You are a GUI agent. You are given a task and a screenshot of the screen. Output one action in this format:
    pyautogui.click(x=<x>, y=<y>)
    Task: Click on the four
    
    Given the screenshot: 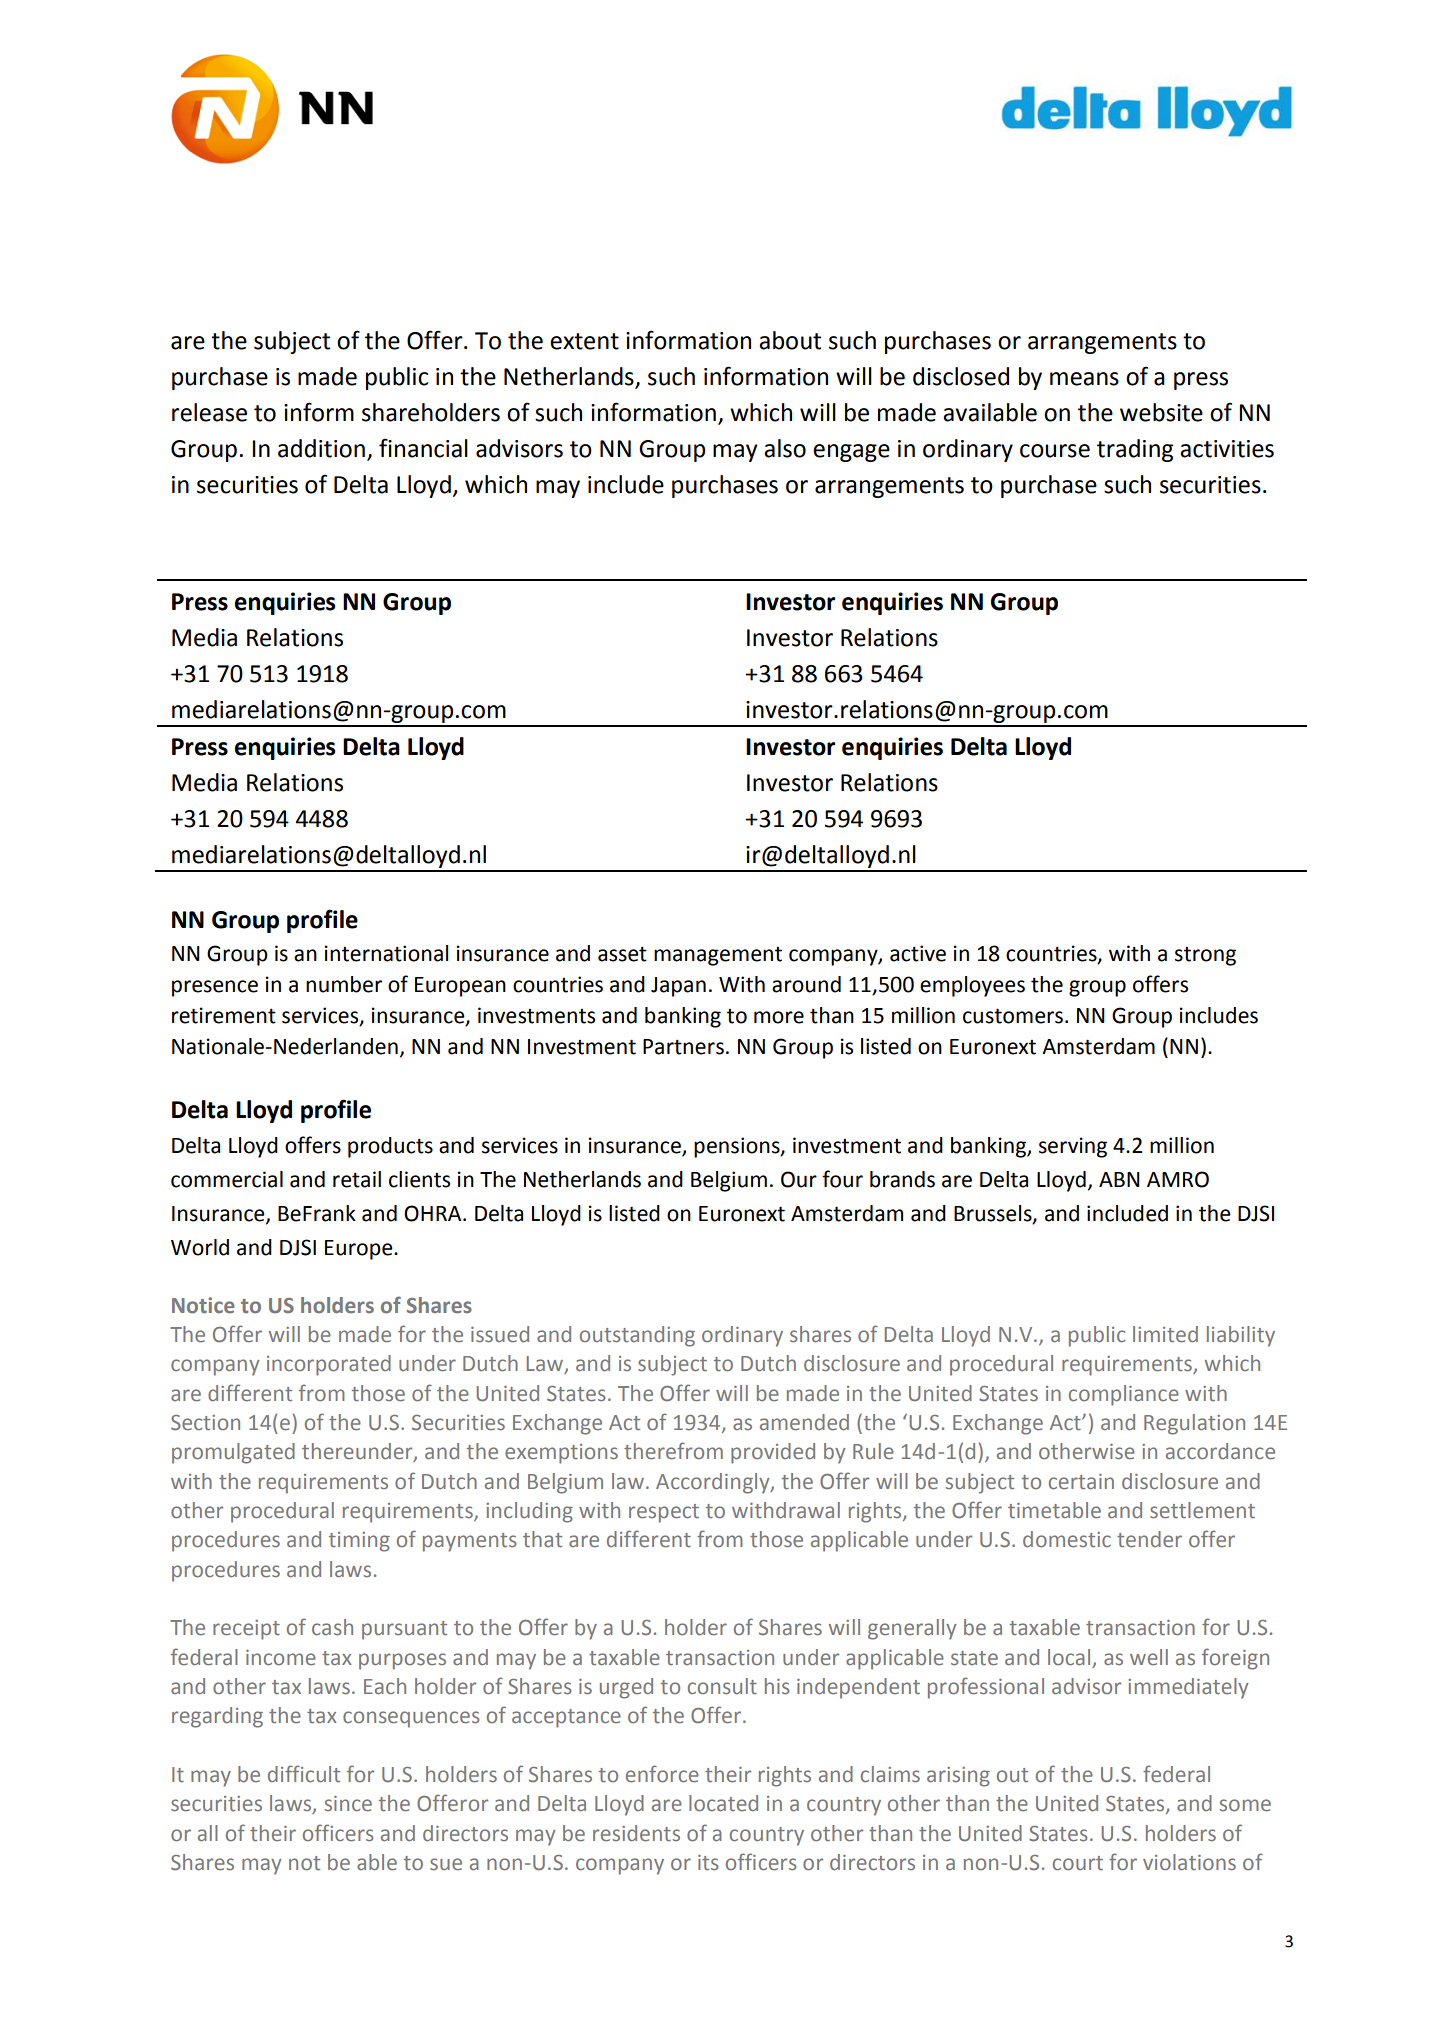 What is the action you would take?
    pyautogui.click(x=842, y=1179)
